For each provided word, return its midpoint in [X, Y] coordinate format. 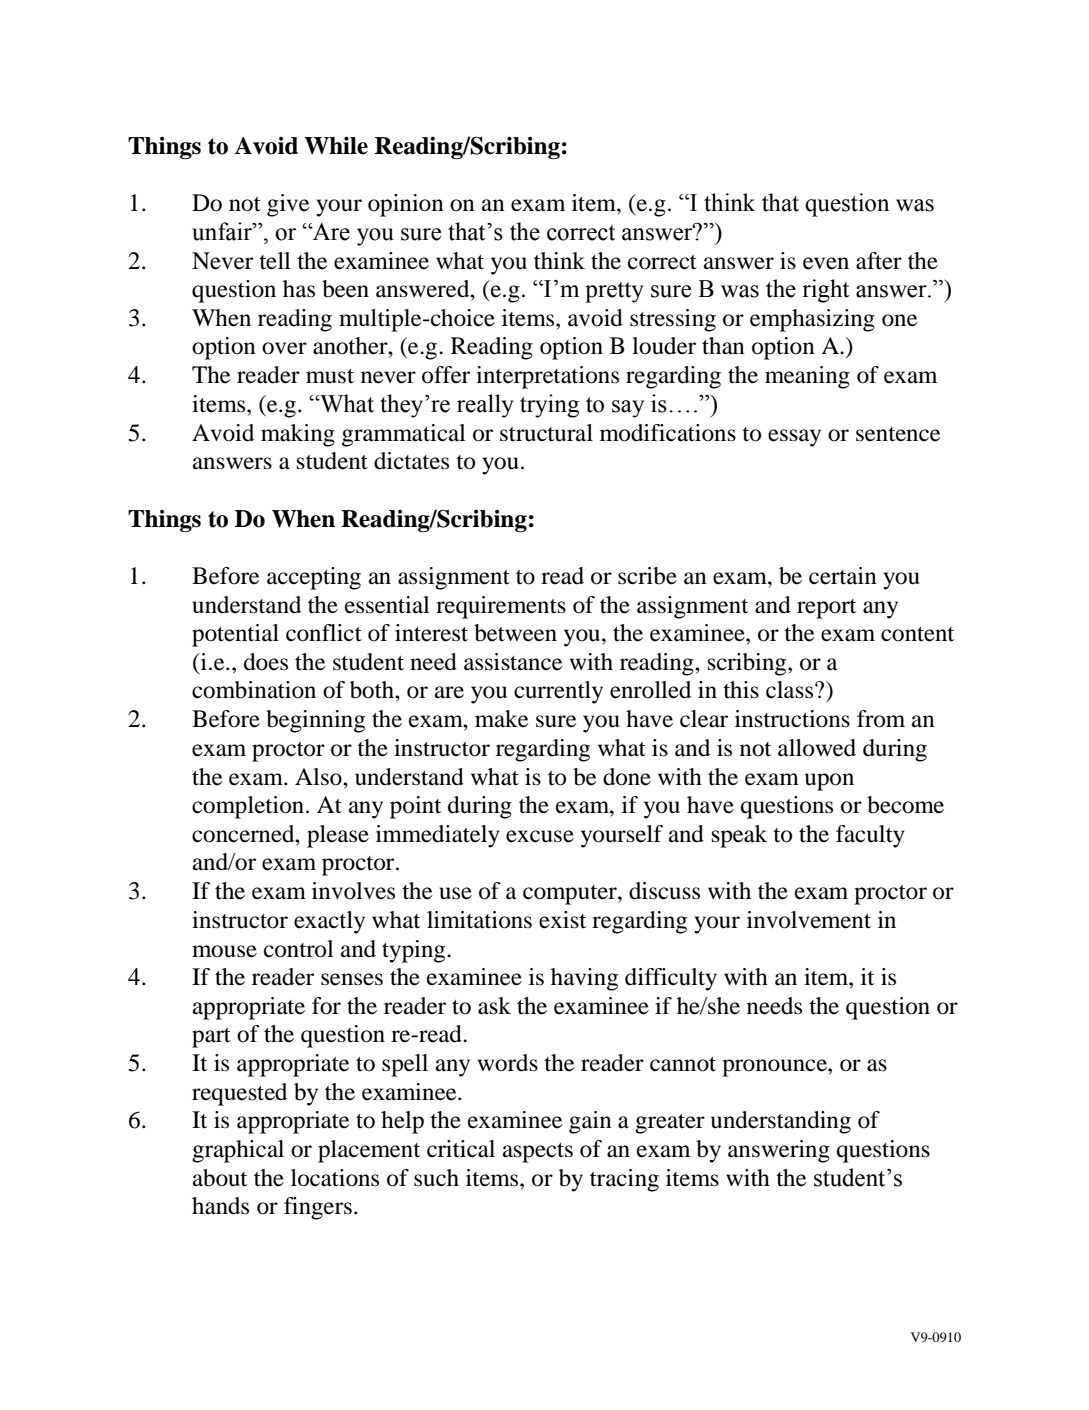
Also [319, 777]
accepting [314, 578]
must [330, 376]
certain [843, 576]
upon [829, 782]
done [627, 777]
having [584, 979]
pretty [614, 292]
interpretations [547, 377]
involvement [809, 920]
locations [335, 1178]
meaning [807, 377]
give [288, 205]
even [826, 263]
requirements [501, 607]
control [299, 949]
